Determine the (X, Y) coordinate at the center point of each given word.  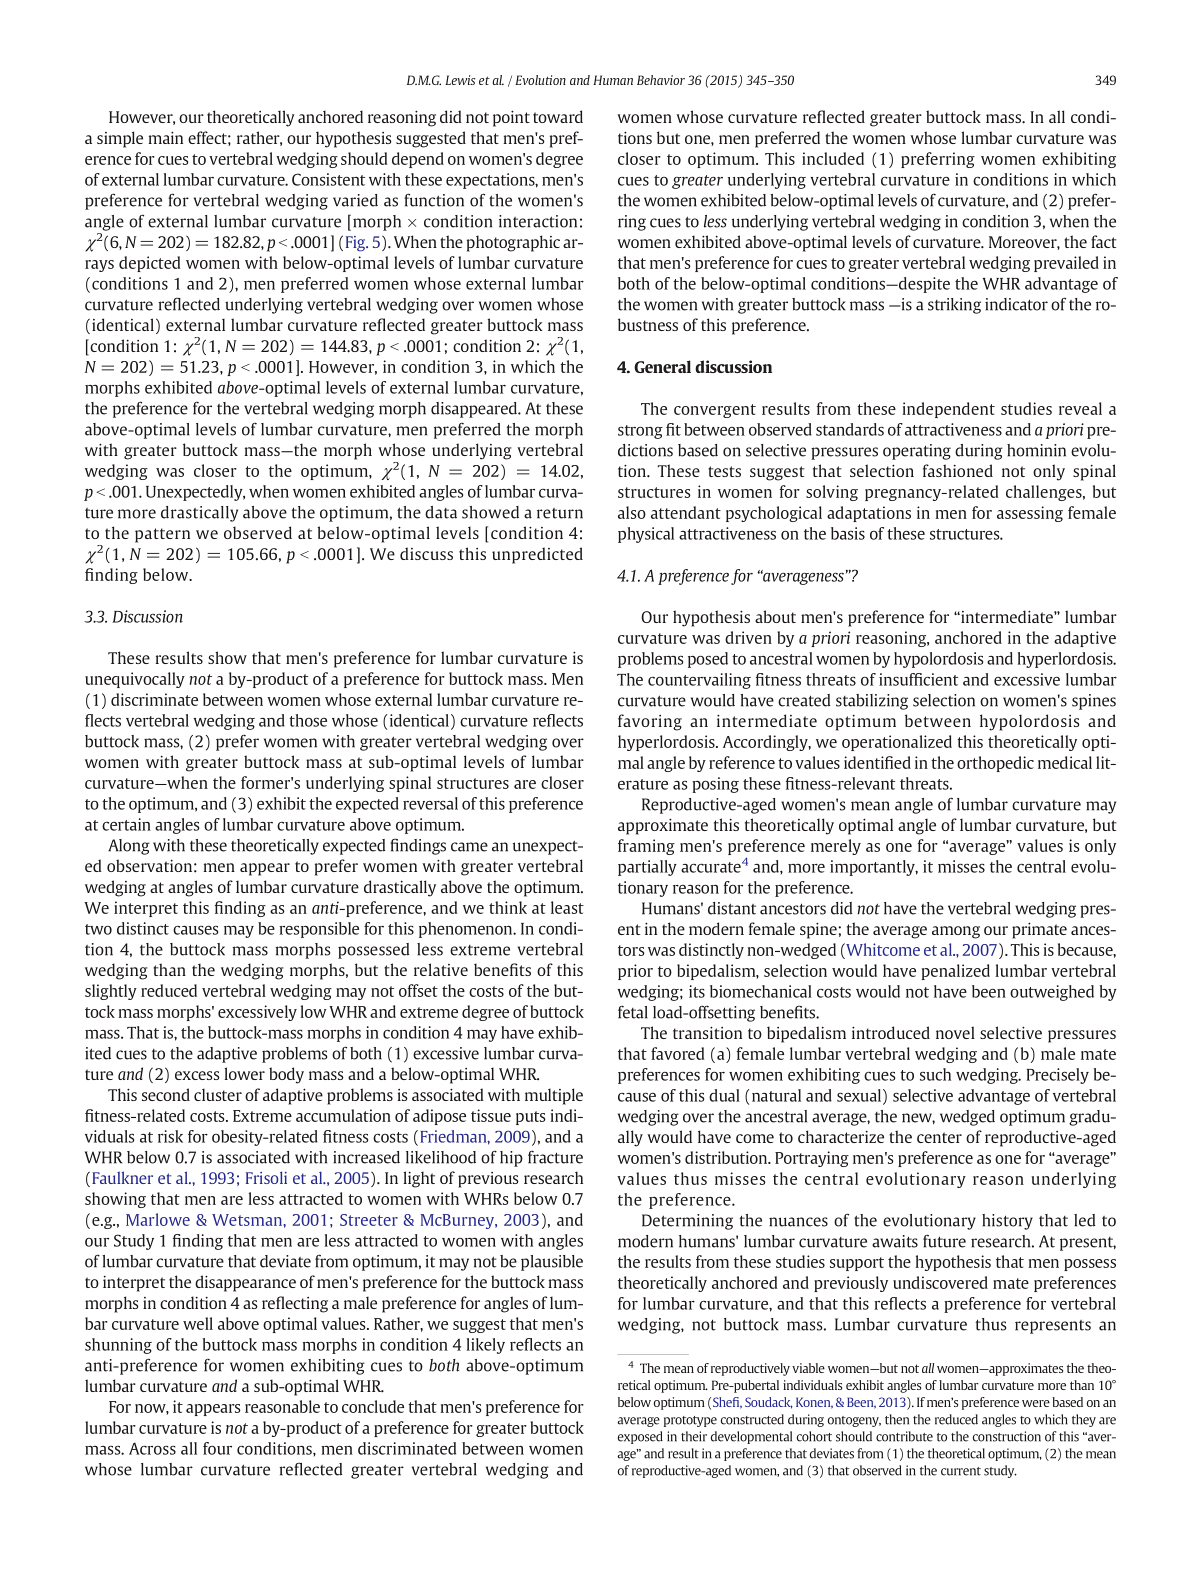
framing (646, 847)
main (165, 137)
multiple (554, 1096)
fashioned (958, 470)
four (217, 1448)
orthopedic (995, 764)
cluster (218, 1094)
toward (558, 116)
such (935, 1074)
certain (126, 824)
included (833, 158)
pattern (162, 535)
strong (640, 432)
